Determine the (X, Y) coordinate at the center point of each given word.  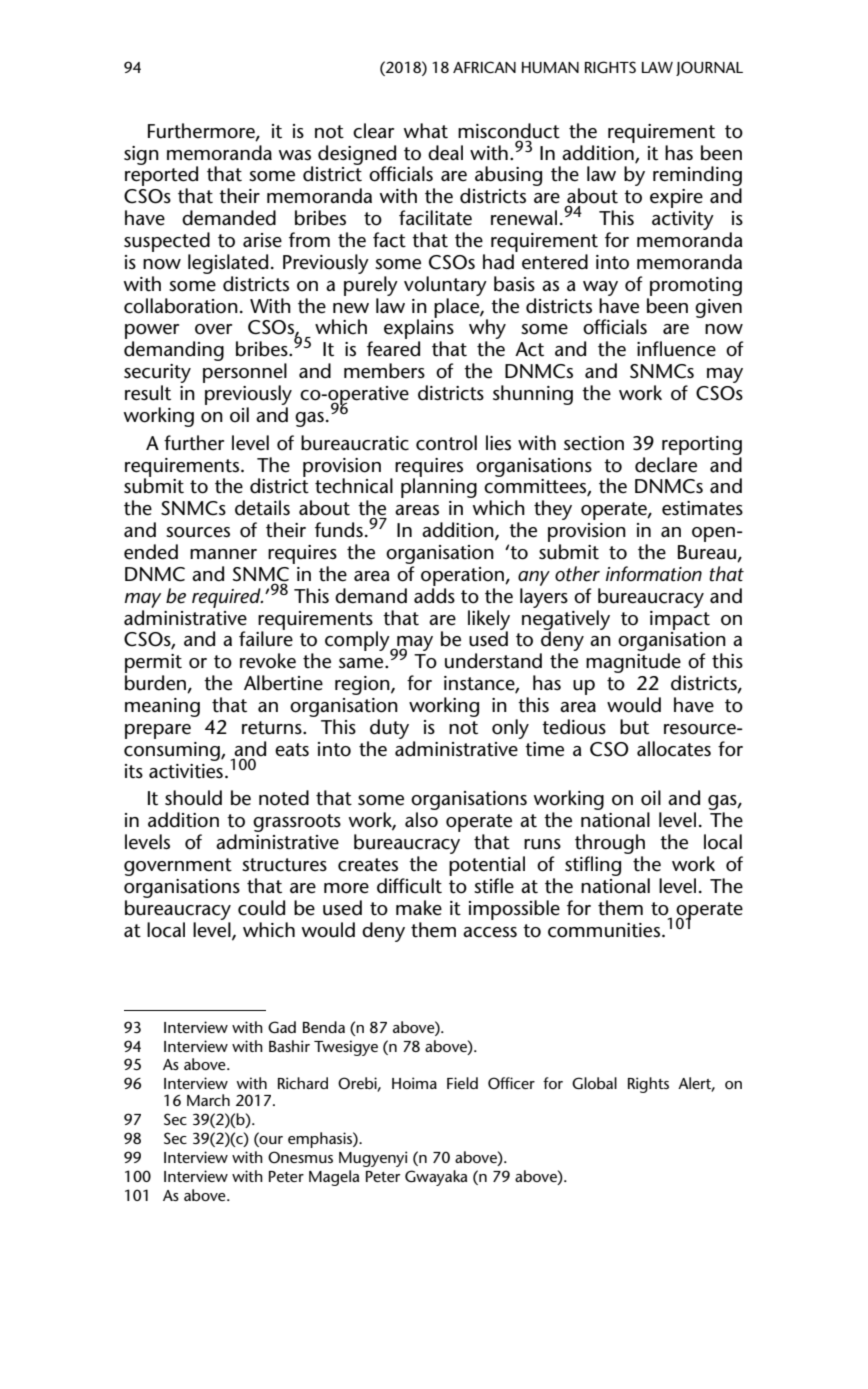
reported (161, 176)
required (227, 598)
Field (462, 1083)
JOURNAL (709, 68)
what (426, 131)
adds (434, 596)
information (654, 574)
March (208, 1100)
